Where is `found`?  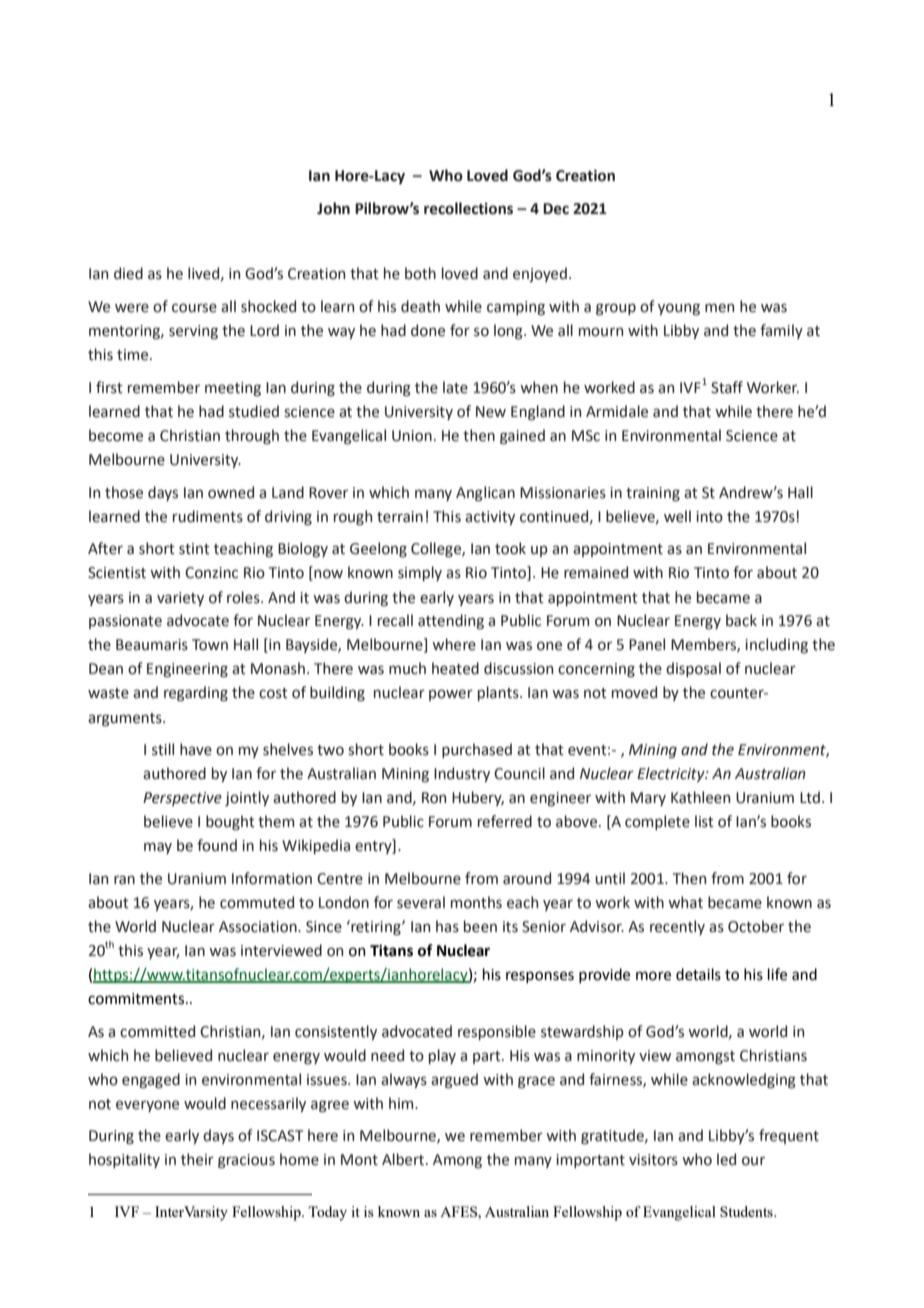
found is located at coordinates (217, 845).
